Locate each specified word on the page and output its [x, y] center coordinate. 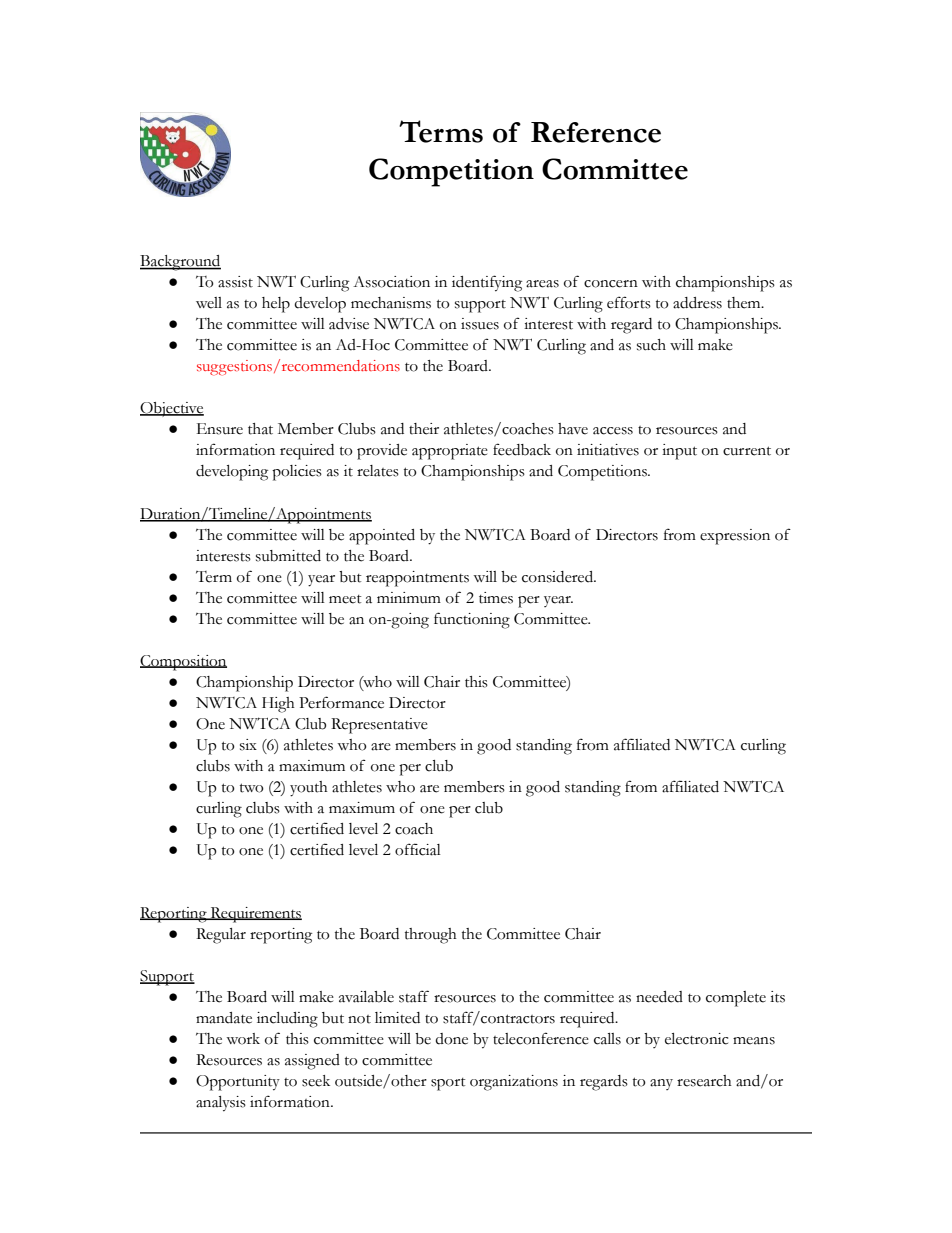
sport [448, 1084]
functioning [472, 620]
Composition [183, 663]
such [651, 345]
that [260, 429]
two [252, 788]
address [697, 303]
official [418, 849]
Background [180, 263]
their [424, 429]
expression [735, 537]
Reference [596, 132]
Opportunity [238, 1083]
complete [736, 999]
